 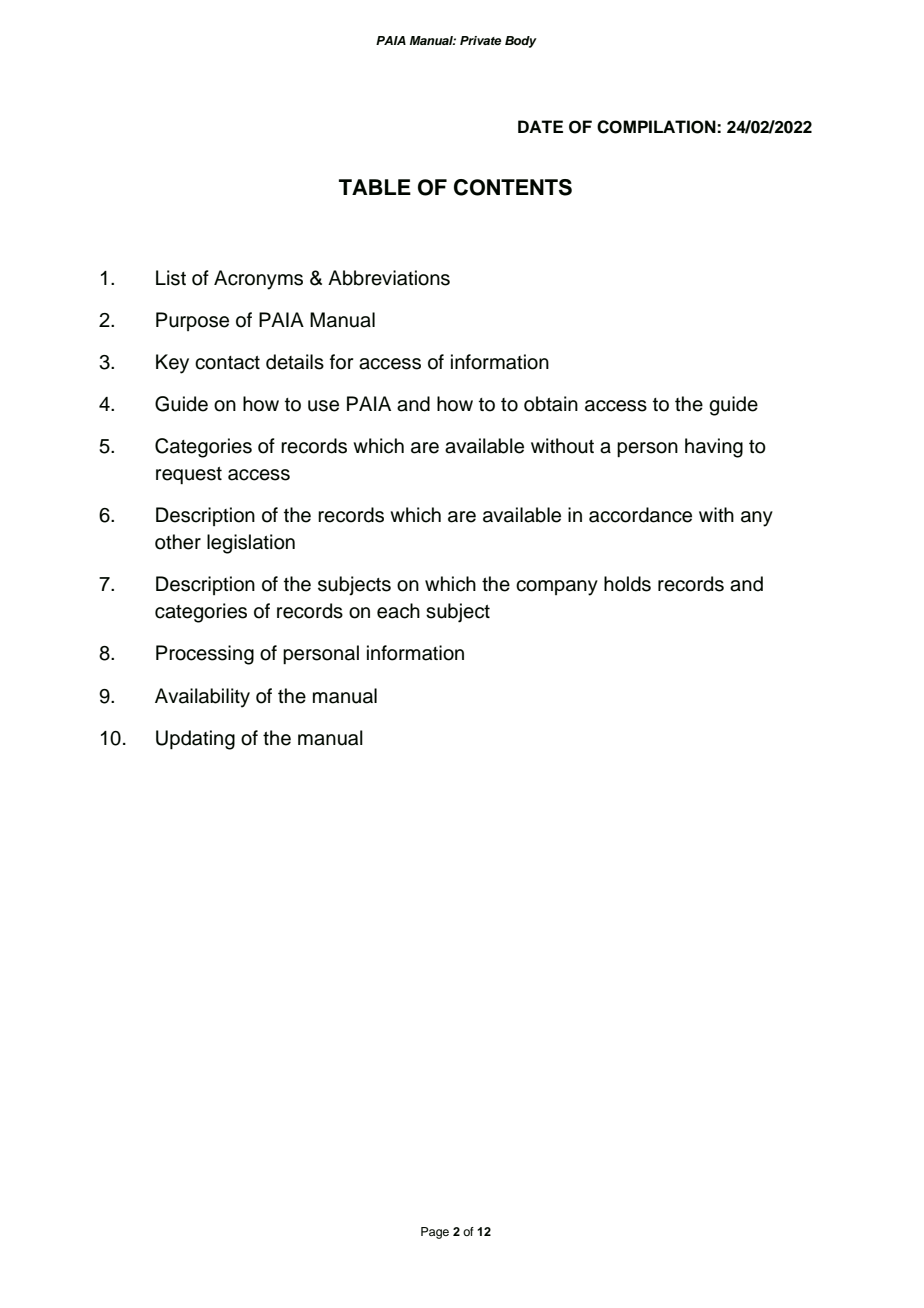 I want to click on holds, so click(x=627, y=584).
